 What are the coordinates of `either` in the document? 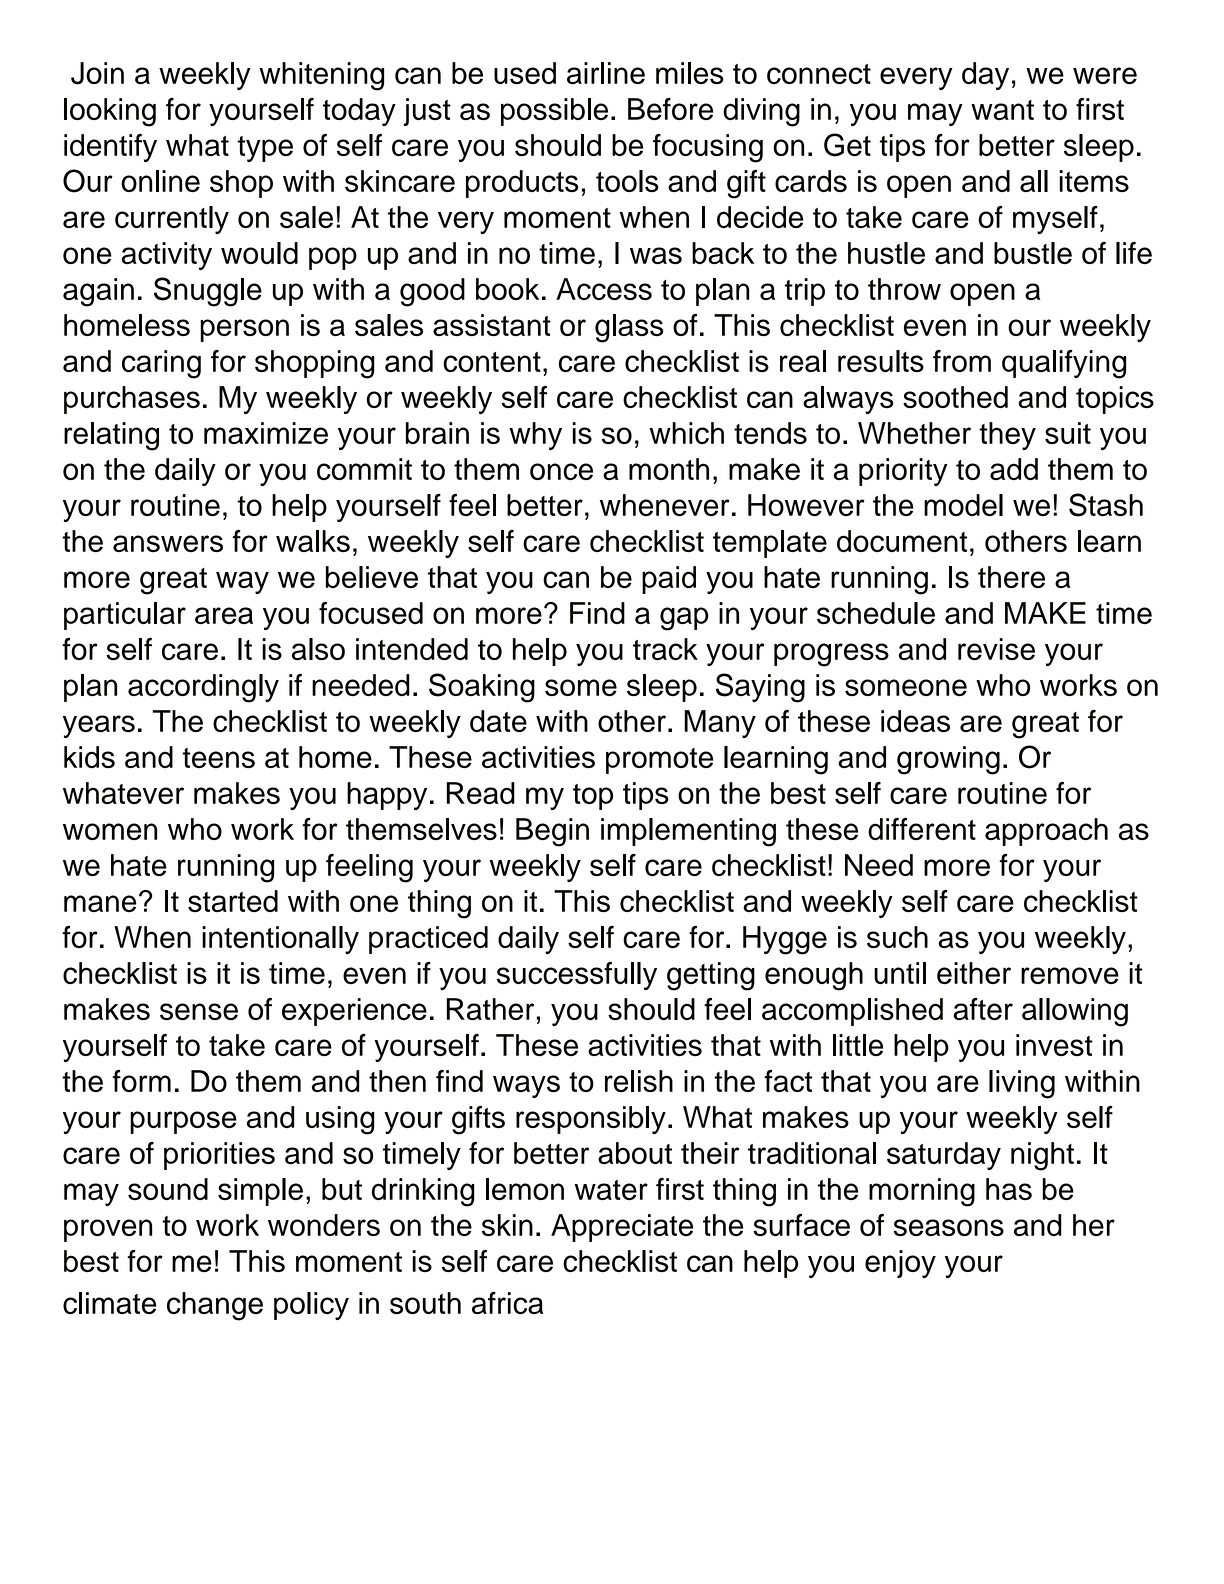 It's located at (974, 973).
